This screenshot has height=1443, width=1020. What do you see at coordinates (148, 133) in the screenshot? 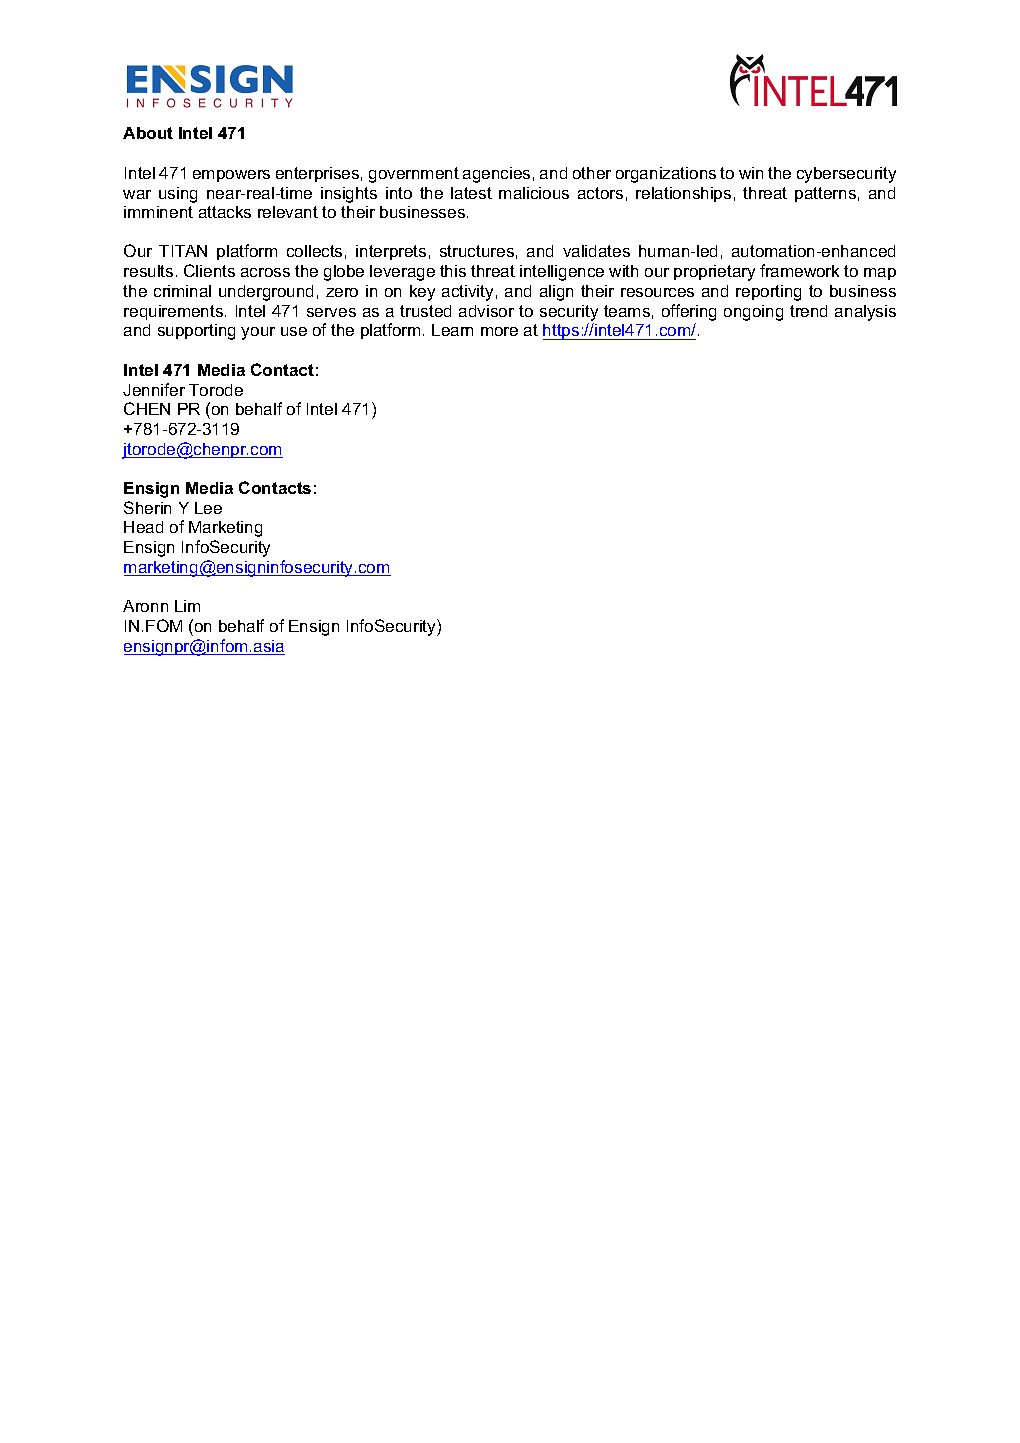
I see `About` at bounding box center [148, 133].
